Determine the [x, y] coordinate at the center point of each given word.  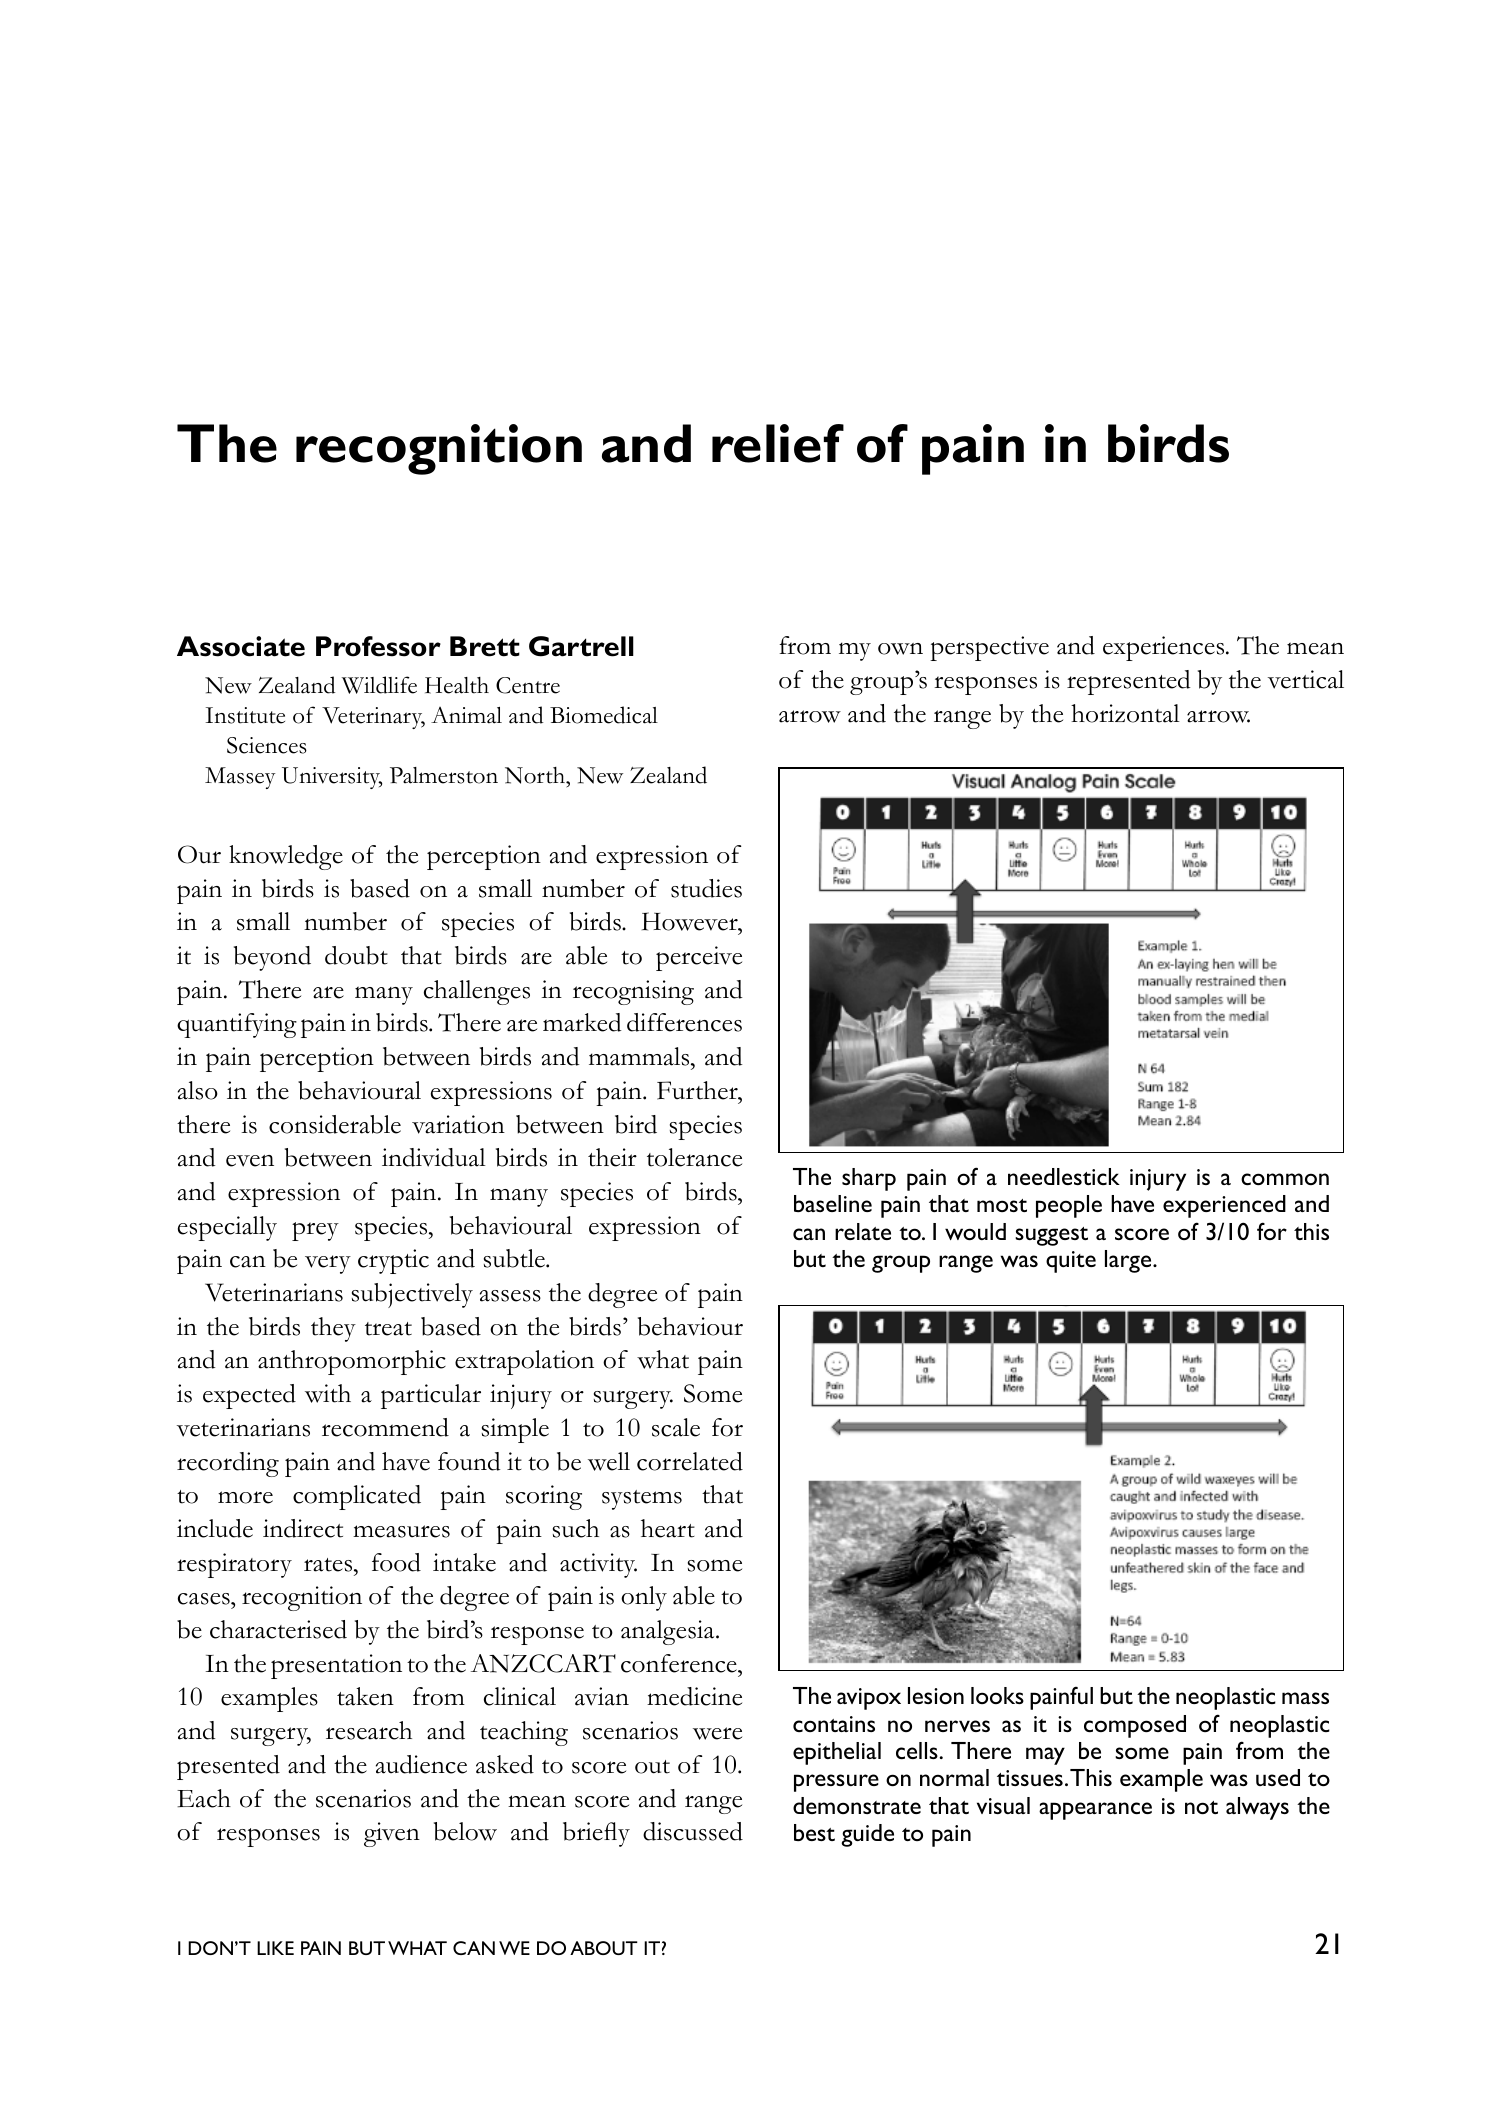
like [275, 1948]
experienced [1224, 1206]
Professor [378, 646]
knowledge [286, 857]
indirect [303, 1528]
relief [778, 443]
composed [1135, 1726]
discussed [693, 1831]
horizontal [1125, 713]
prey [315, 1231]
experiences [1165, 648]
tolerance [694, 1157]
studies [706, 888]
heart [668, 1528]
